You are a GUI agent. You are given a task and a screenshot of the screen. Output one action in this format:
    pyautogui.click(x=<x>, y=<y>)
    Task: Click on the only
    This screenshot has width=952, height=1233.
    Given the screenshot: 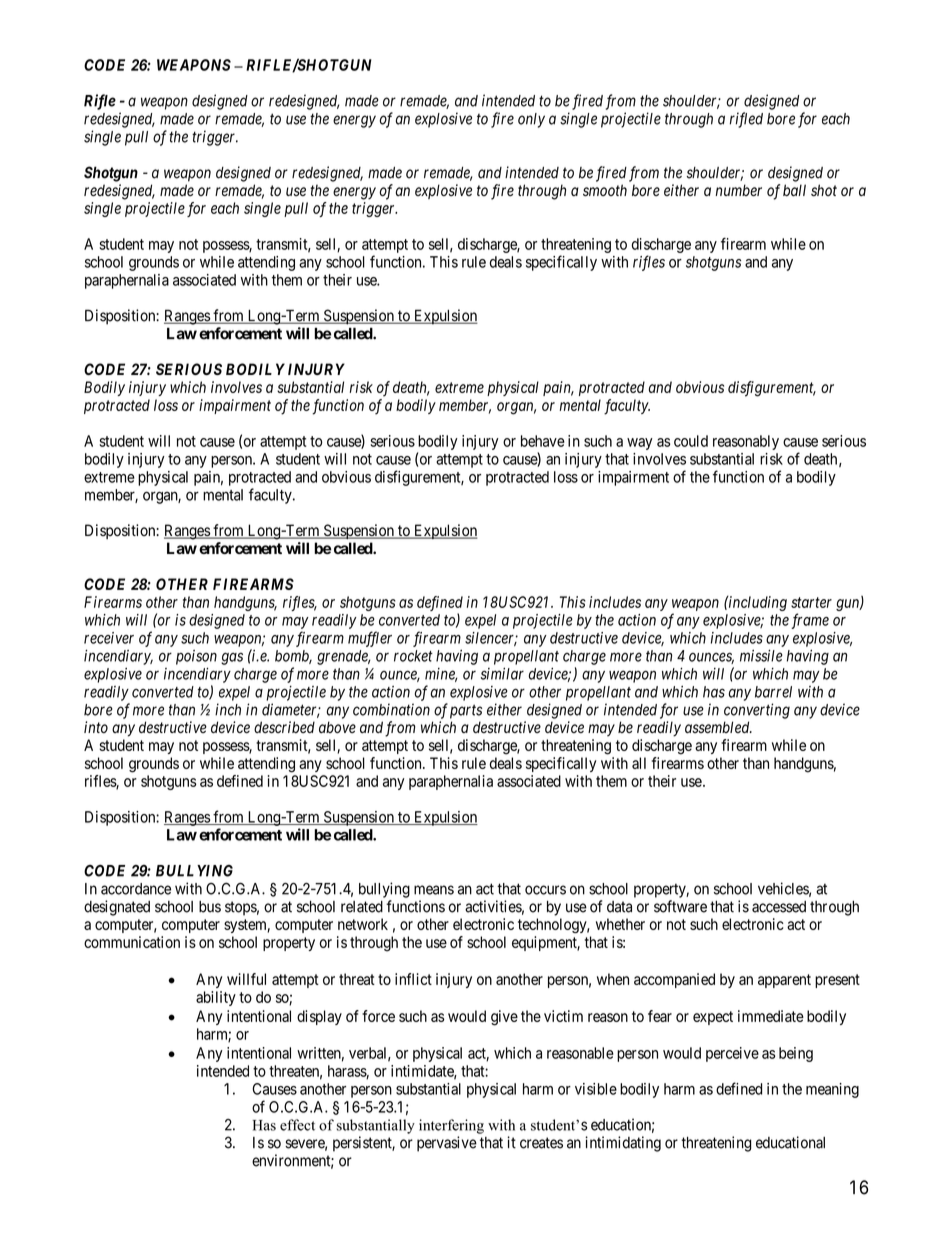 What is the action you would take?
    pyautogui.click(x=531, y=120)
